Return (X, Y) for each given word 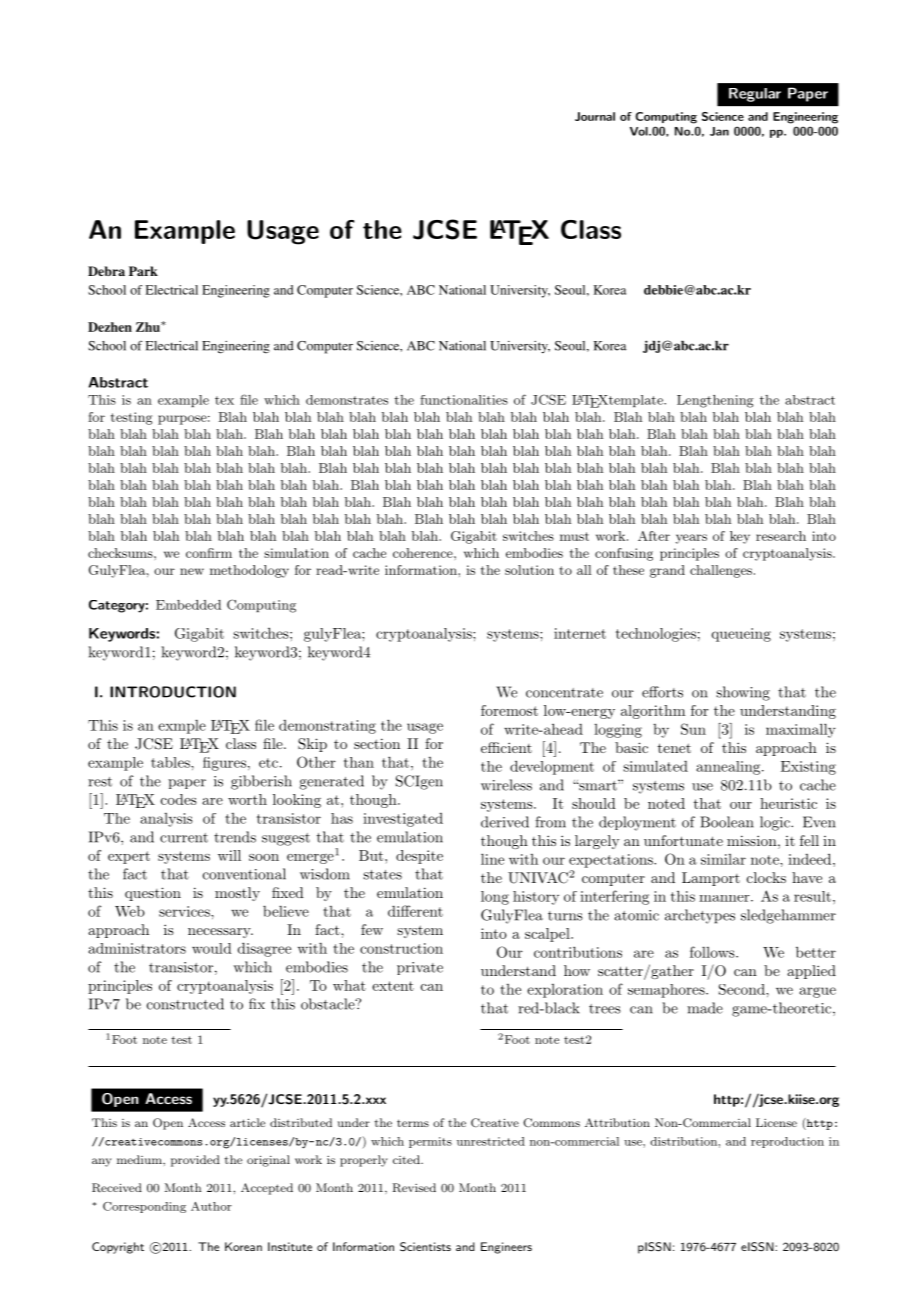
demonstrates (347, 400)
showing (743, 693)
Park (143, 271)
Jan (719, 131)
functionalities (464, 400)
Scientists (425, 1247)
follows (713, 952)
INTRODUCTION (173, 692)
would (212, 948)
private (420, 968)
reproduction (787, 1142)
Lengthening (715, 401)
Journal (595, 116)
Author (211, 1206)
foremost (509, 710)
